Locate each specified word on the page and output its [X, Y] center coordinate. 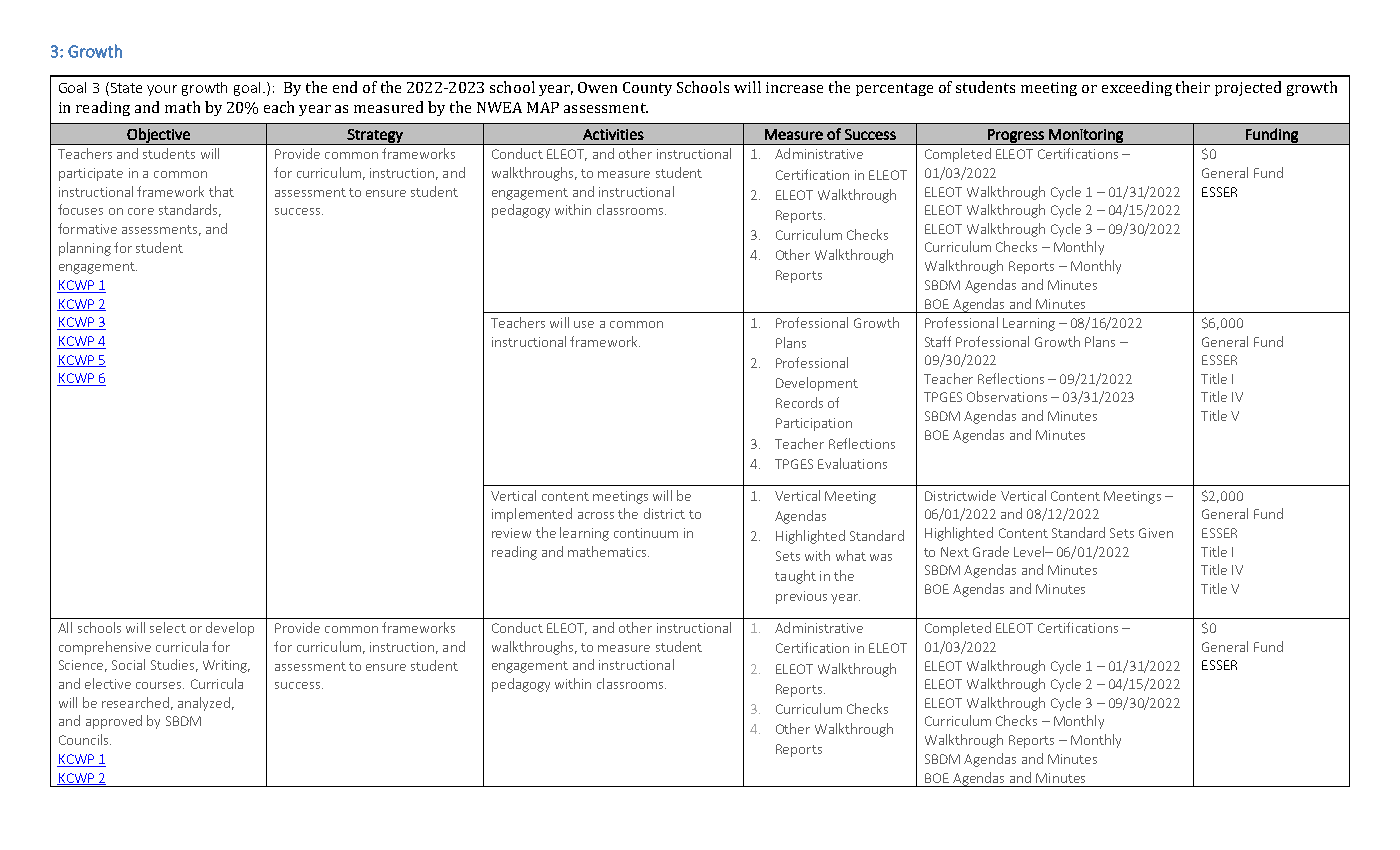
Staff [938, 341]
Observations [1007, 396]
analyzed [204, 704]
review [511, 533]
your [162, 90]
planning [85, 249]
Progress [1016, 137]
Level [1030, 551]
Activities [613, 134]
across [596, 515]
